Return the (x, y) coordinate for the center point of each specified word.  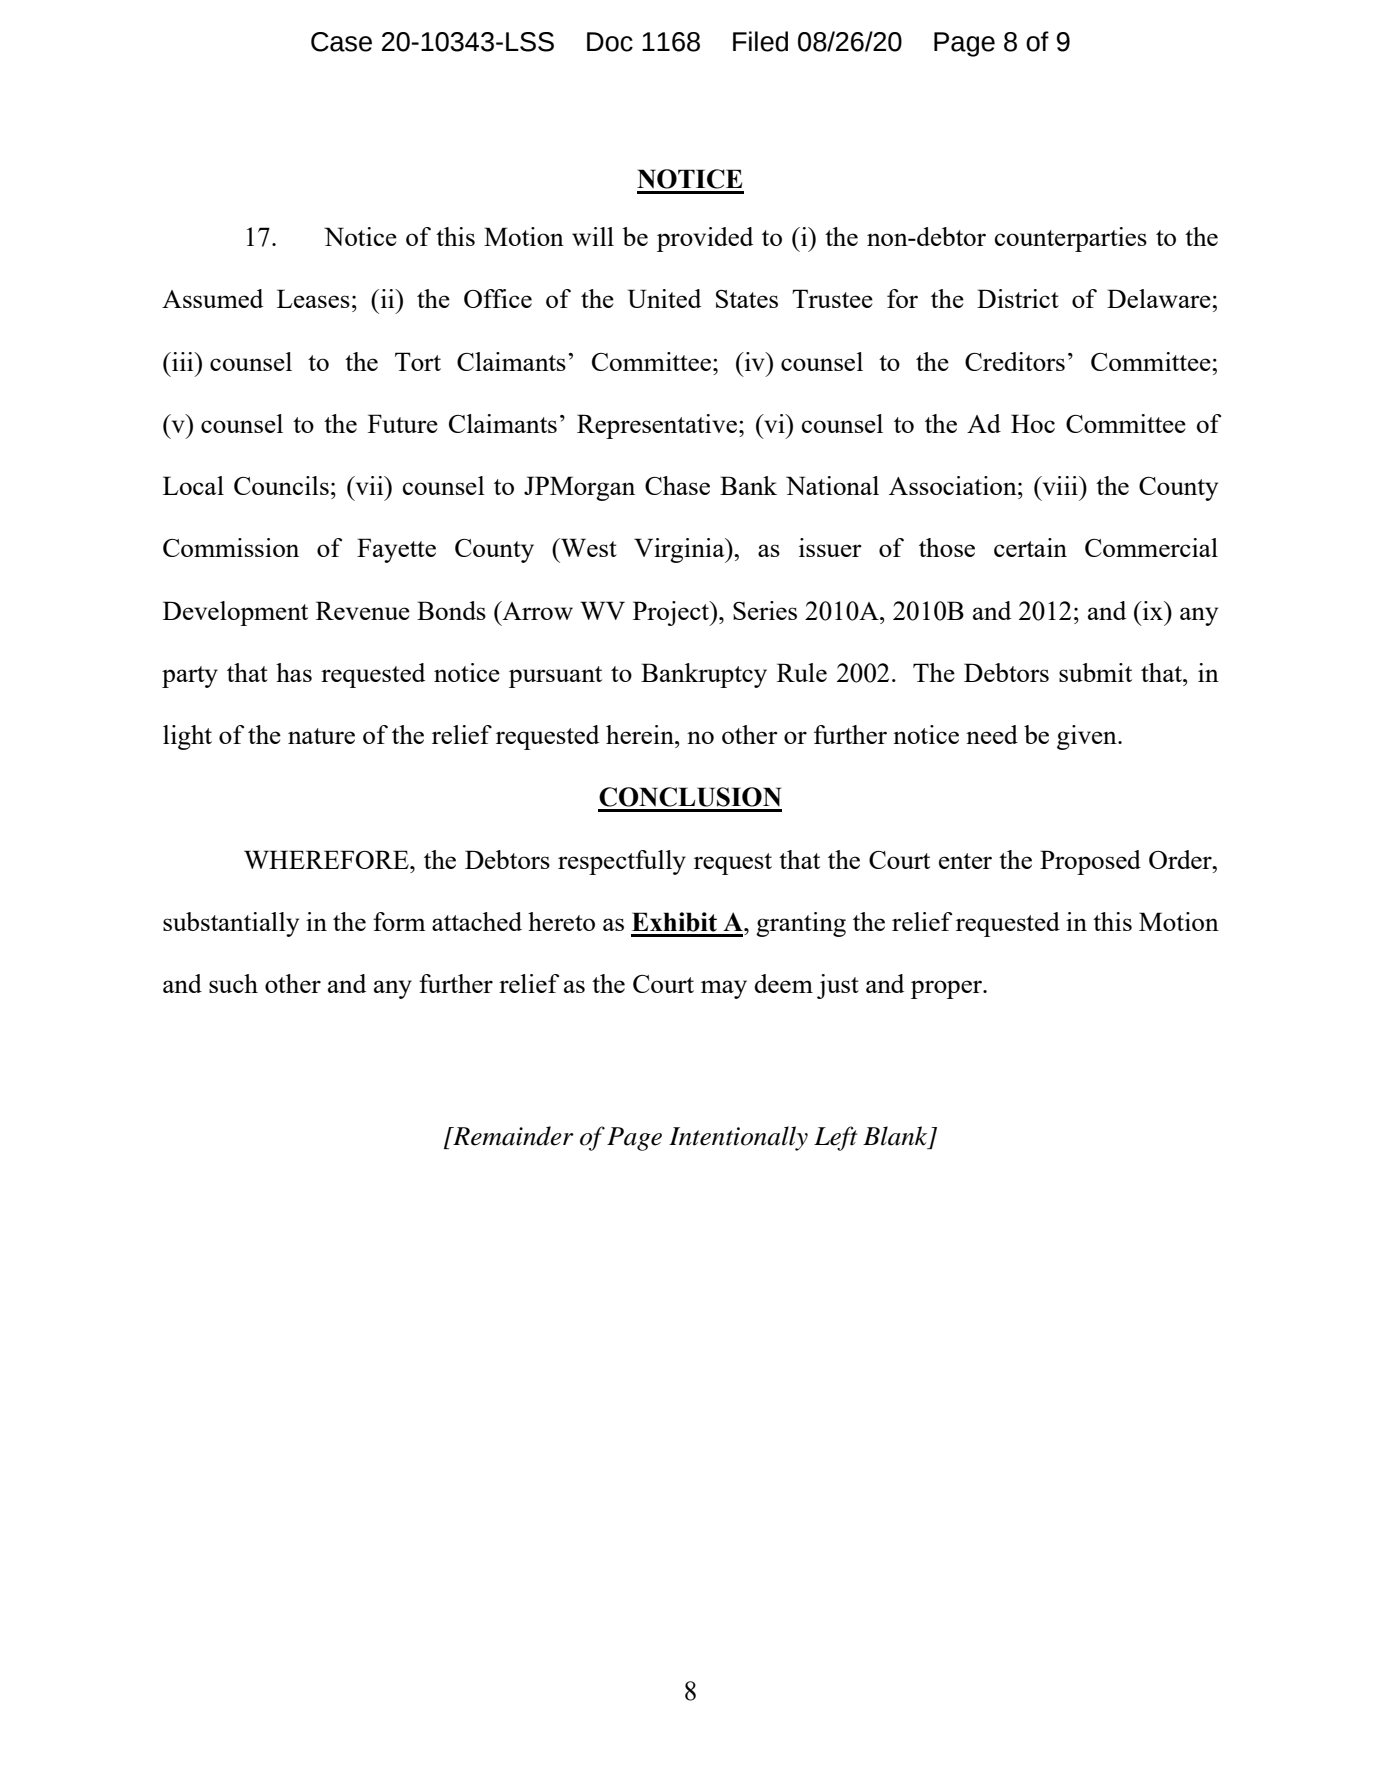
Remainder (512, 1136)
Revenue (363, 610)
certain (1030, 547)
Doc (610, 42)
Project (672, 613)
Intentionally (738, 1138)
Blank (895, 1136)
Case (341, 42)
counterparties (1071, 239)
